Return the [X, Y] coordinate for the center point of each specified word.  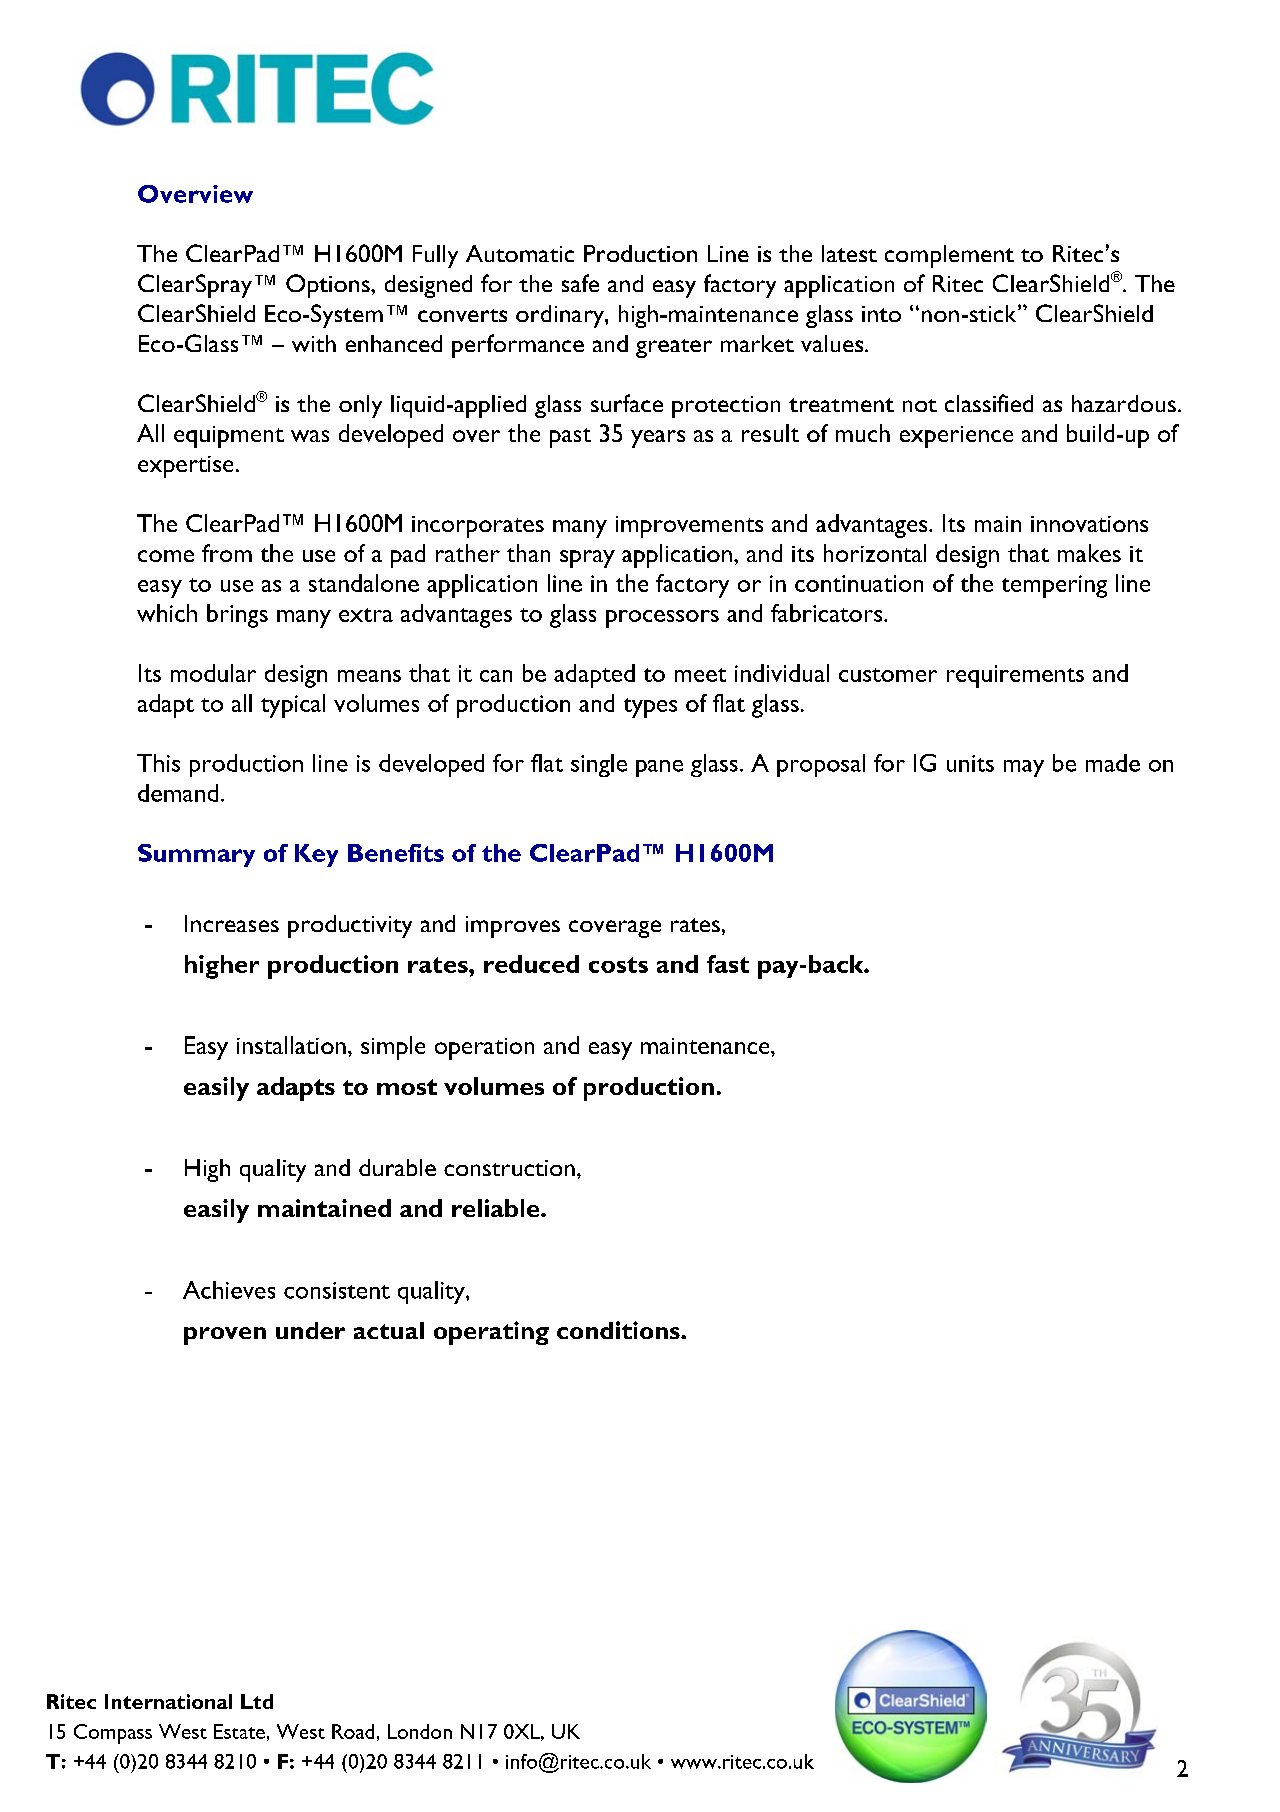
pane [659, 768]
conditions [619, 1330]
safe [580, 283]
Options [329, 286]
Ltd [257, 1701]
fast [728, 964]
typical [293, 706]
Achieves [229, 1290]
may [1024, 768]
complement [949, 256]
